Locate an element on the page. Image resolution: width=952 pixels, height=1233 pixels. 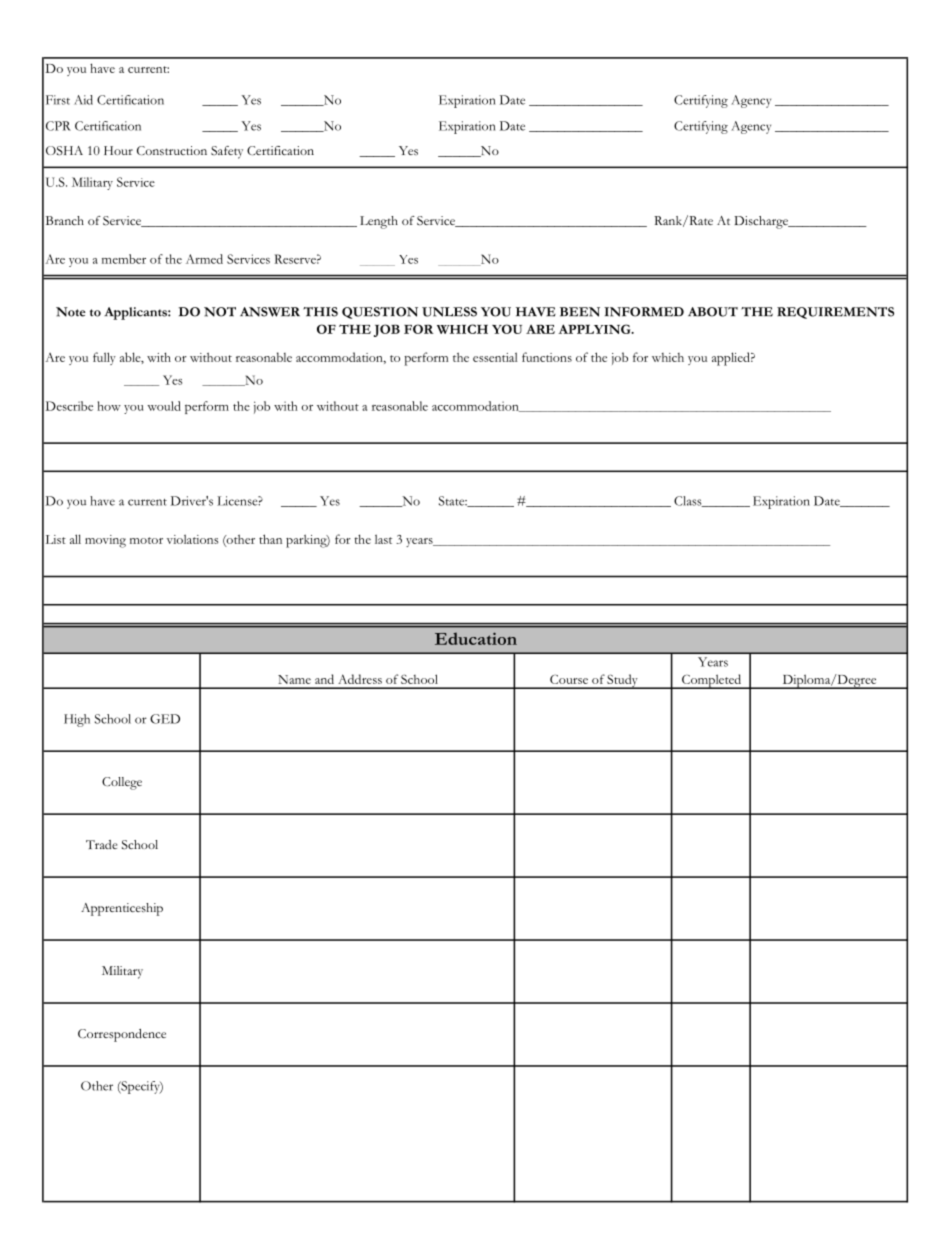
would is located at coordinates (164, 406).
